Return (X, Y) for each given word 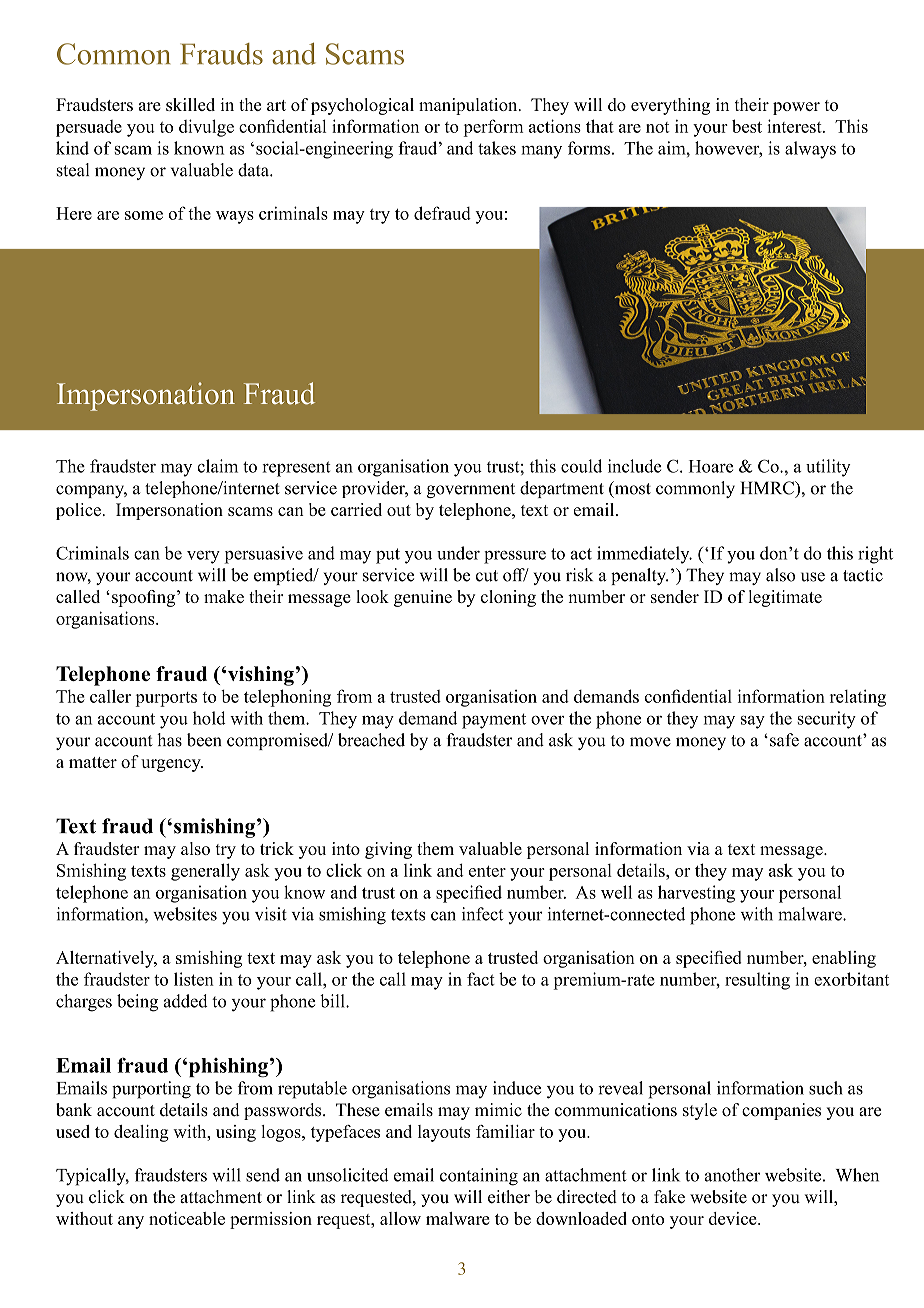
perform (493, 128)
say (753, 722)
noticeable (187, 1218)
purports (166, 699)
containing (479, 1177)
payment (494, 721)
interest (795, 126)
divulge (206, 128)
